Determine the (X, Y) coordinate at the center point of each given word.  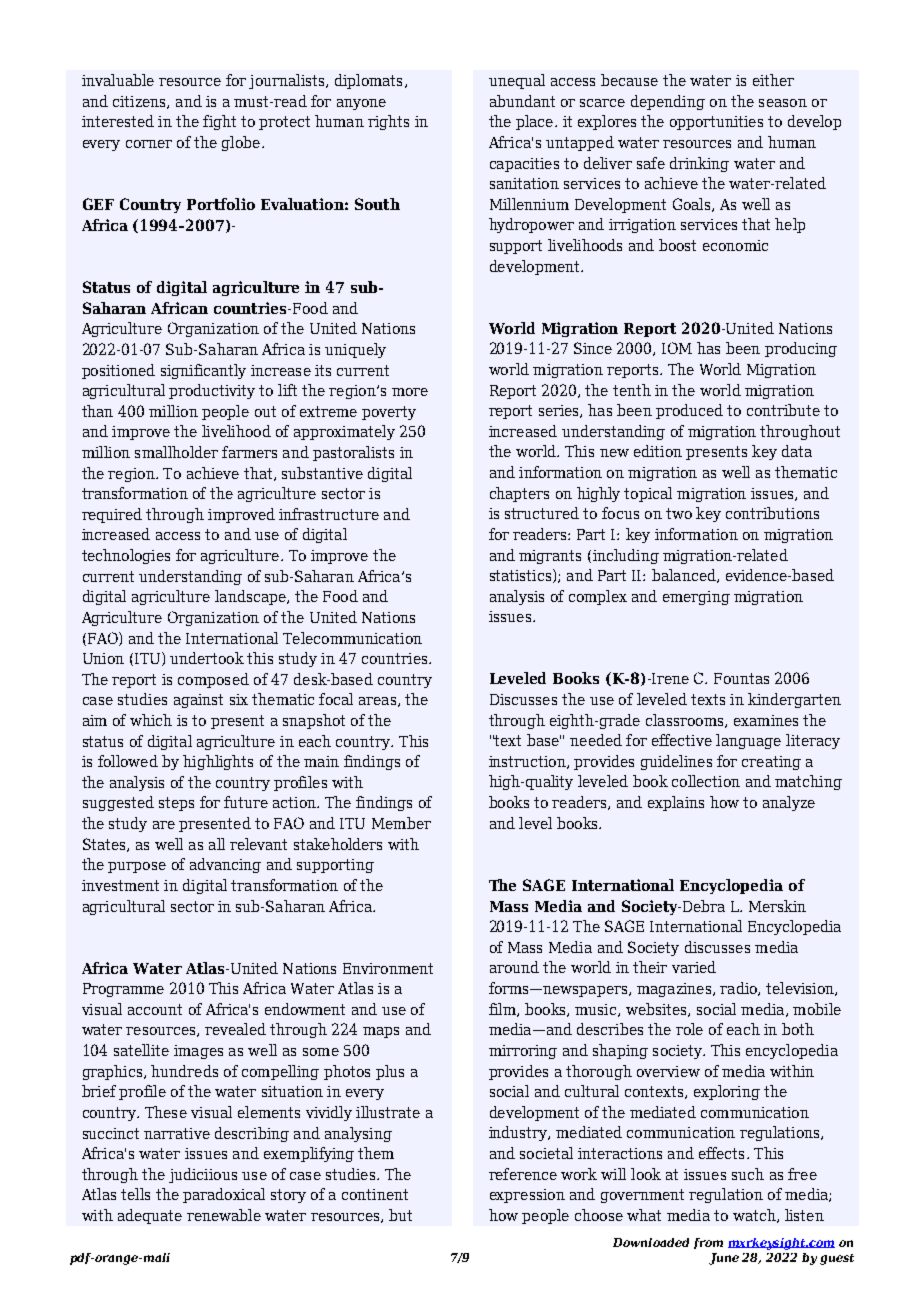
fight (219, 122)
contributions (772, 513)
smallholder (176, 452)
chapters (519, 494)
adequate (150, 1216)
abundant (522, 101)
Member (401, 823)
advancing (225, 865)
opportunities (716, 123)
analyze (789, 803)
